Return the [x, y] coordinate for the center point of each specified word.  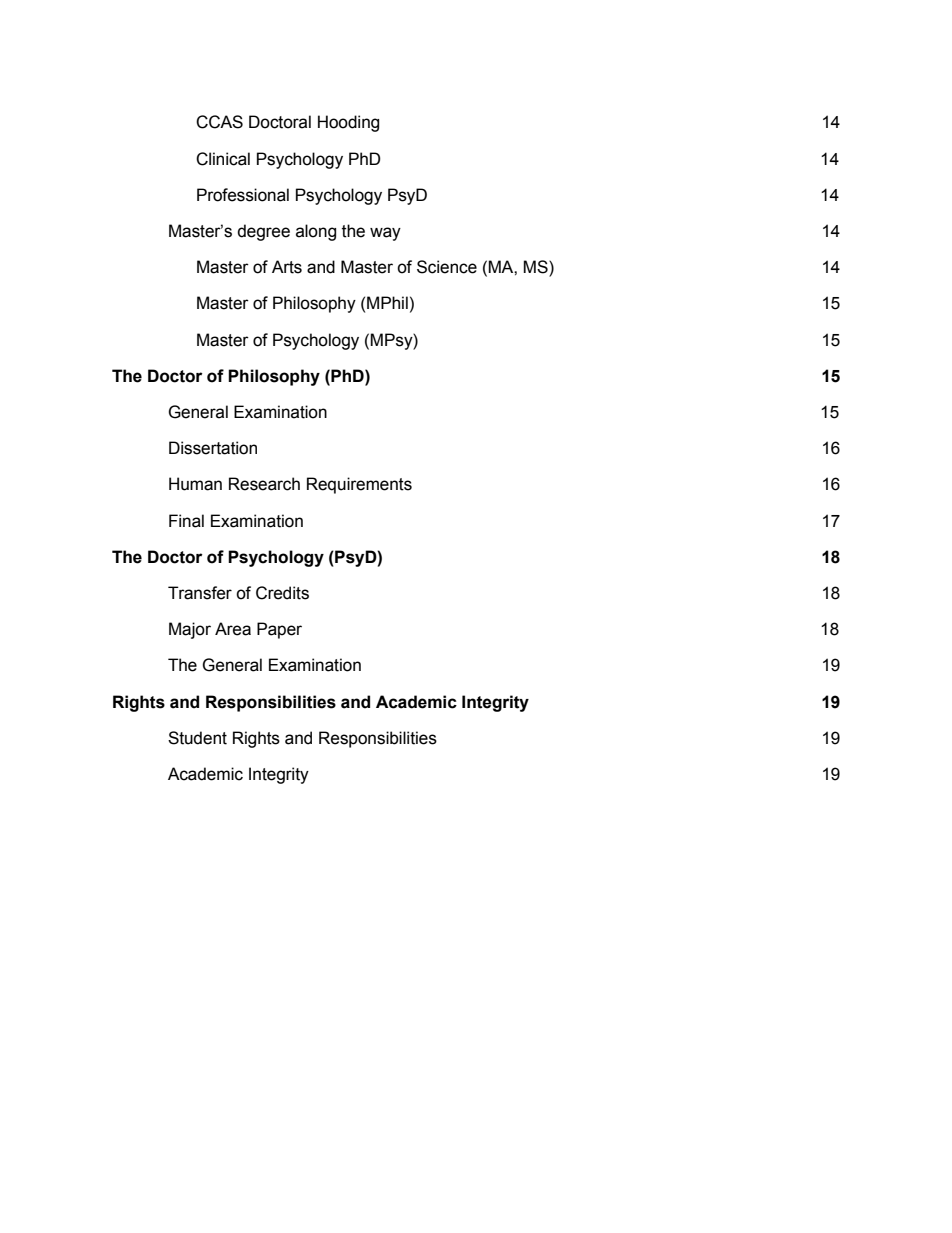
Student [197, 738]
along [316, 232]
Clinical [223, 159]
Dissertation [213, 448]
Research [264, 484]
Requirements [359, 485]
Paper [279, 630]
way [385, 234]
